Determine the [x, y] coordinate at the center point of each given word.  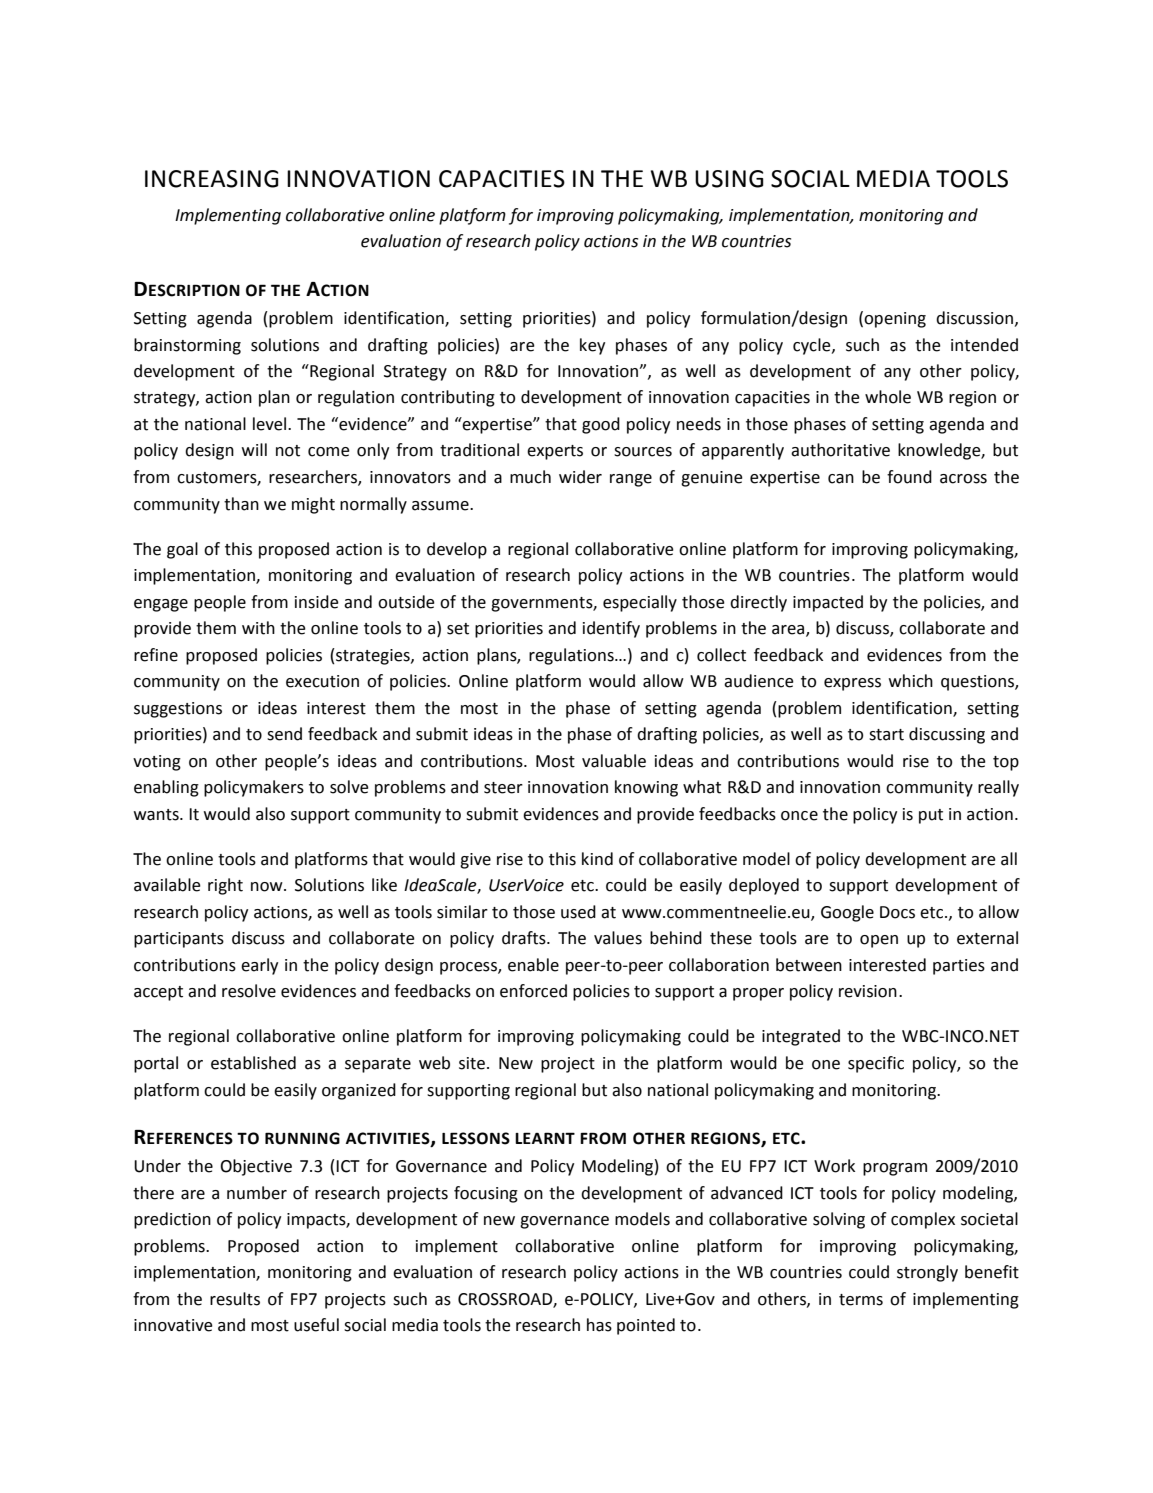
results [235, 1299]
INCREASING [212, 179]
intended [984, 345]
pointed [646, 1326]
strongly [927, 1273]
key [592, 346]
